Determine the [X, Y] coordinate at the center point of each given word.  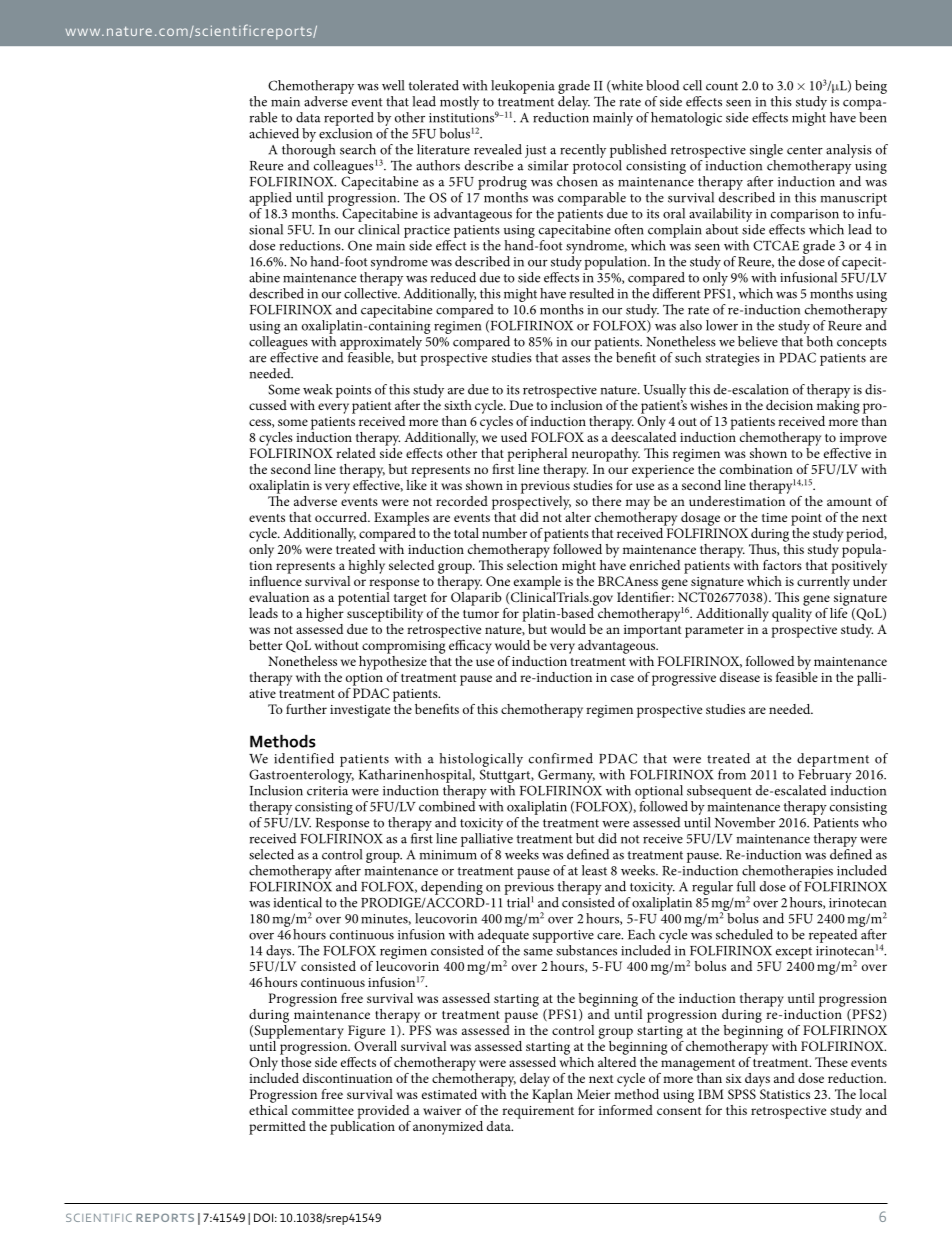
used [514, 437]
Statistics [785, 1094]
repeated [833, 936]
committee [323, 1110]
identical [297, 902]
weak [318, 389]
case [622, 678]
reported [349, 119]
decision [789, 405]
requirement [538, 1112]
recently [583, 151]
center [805, 150]
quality [792, 613]
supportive [563, 936]
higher [325, 613]
